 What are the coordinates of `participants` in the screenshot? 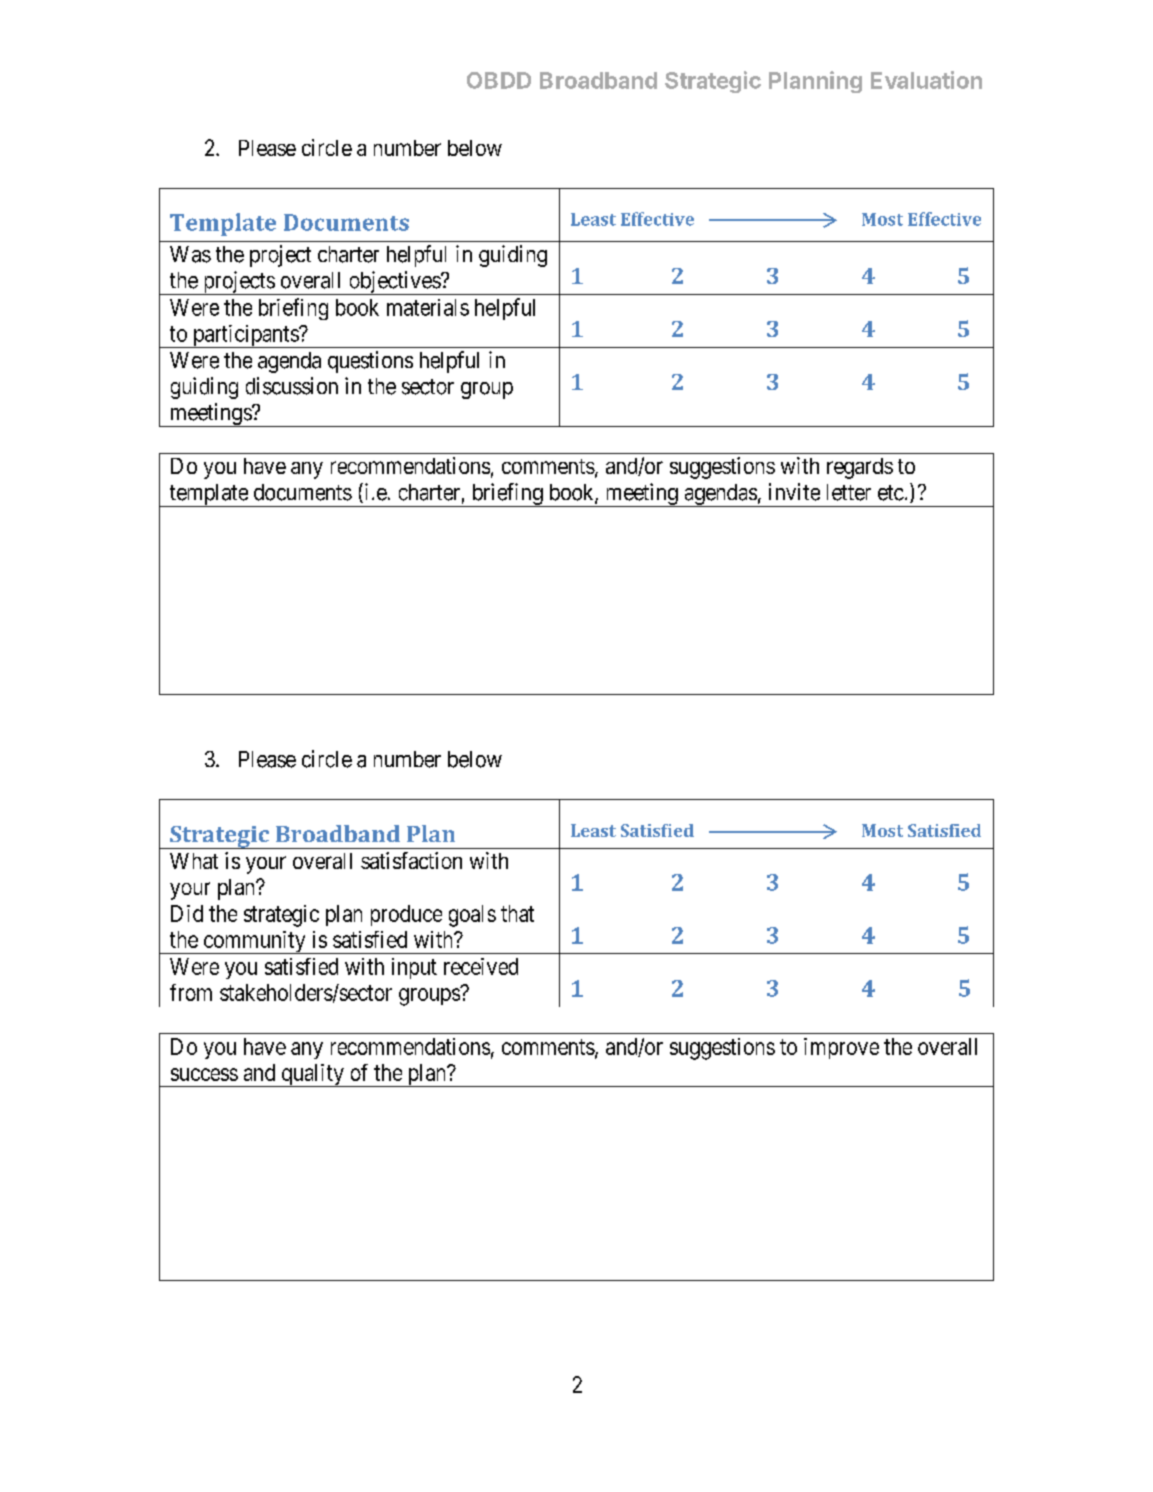 It's located at (245, 336).
